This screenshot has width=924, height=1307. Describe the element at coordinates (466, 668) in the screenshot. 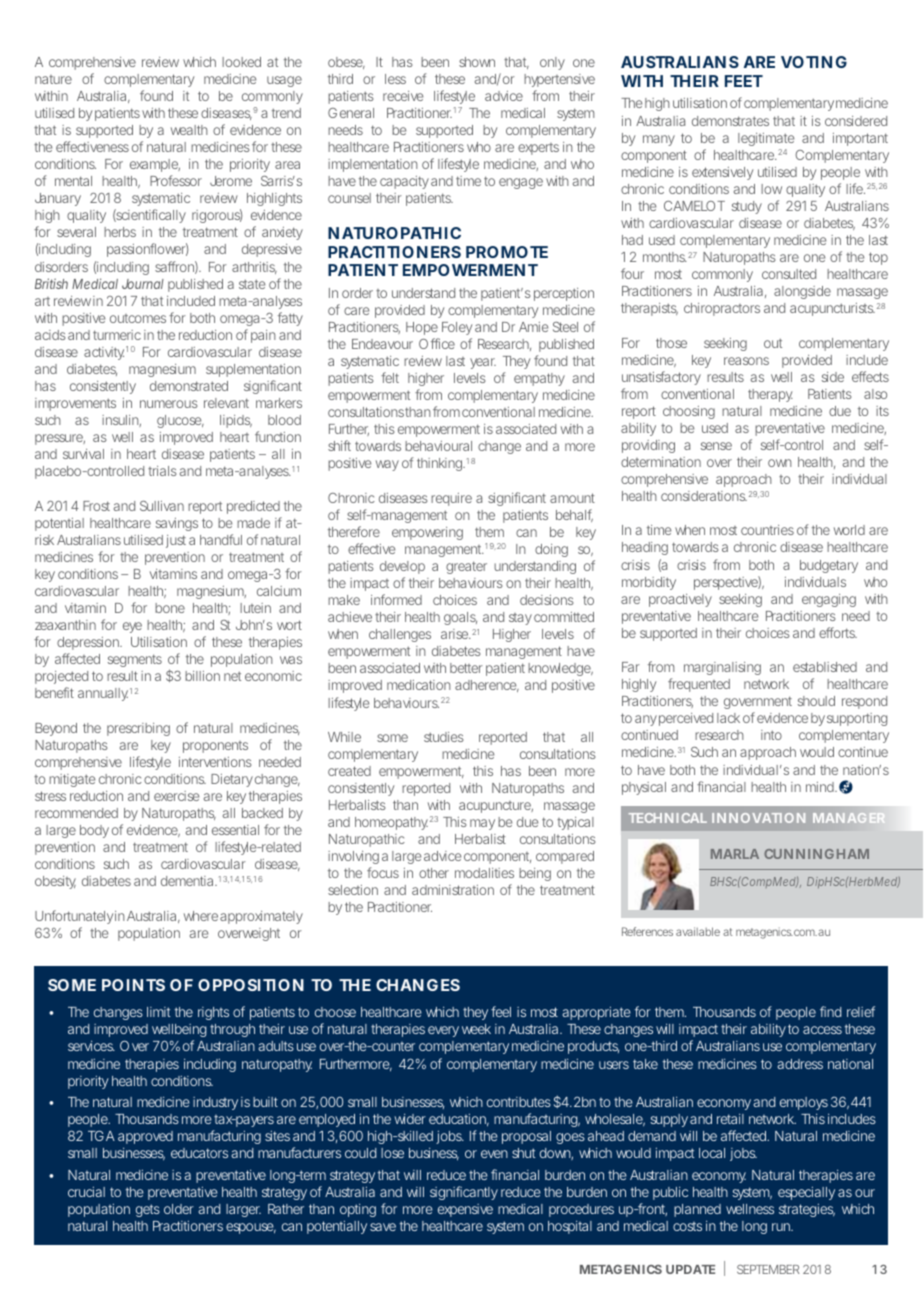

I see `better` at that location.
